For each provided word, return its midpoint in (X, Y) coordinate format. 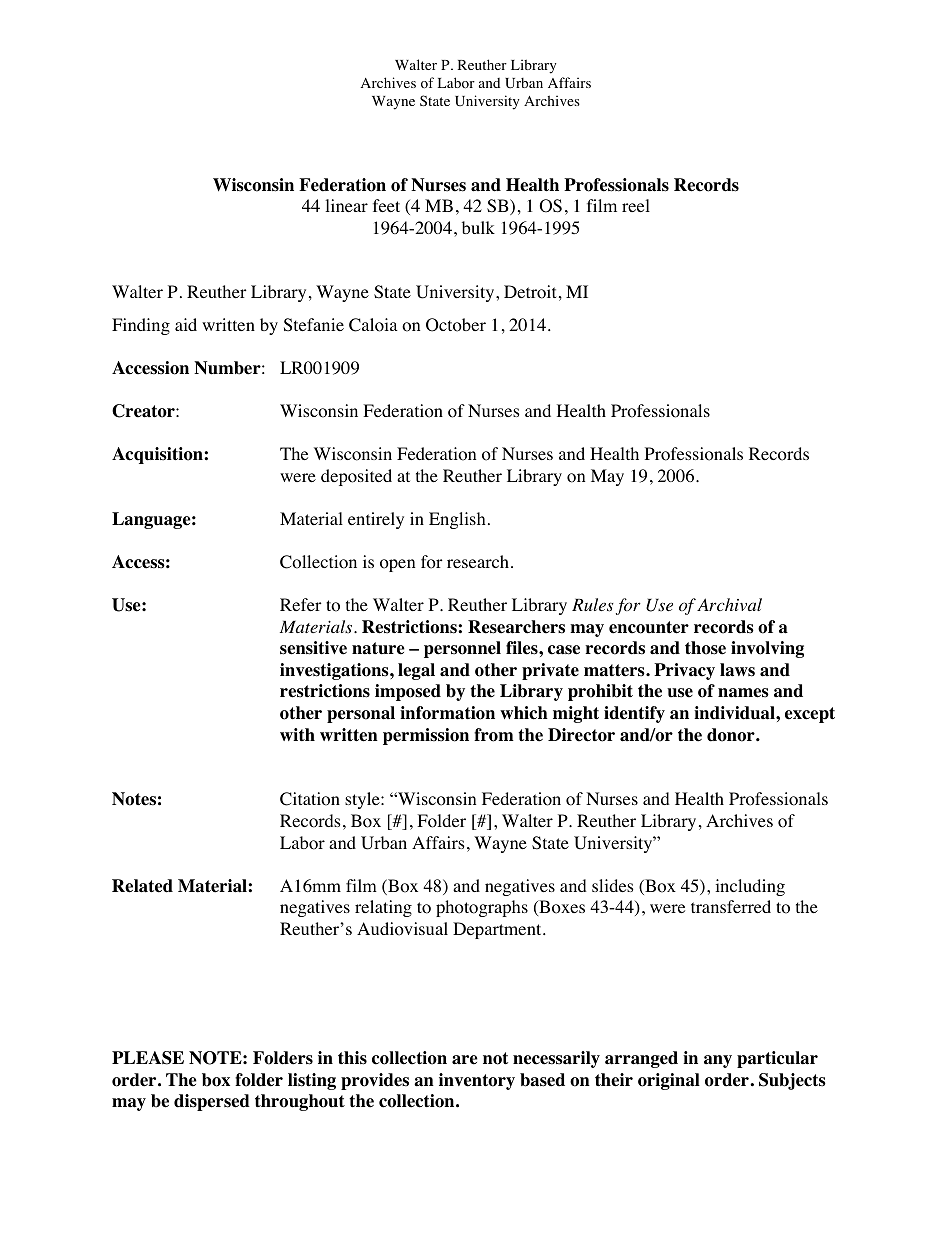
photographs (482, 908)
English (457, 520)
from (494, 735)
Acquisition (158, 455)
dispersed (212, 1102)
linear (346, 205)
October (456, 325)
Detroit (530, 292)
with (297, 734)
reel (636, 205)
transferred (731, 906)
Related (142, 886)
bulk (478, 227)
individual (735, 713)
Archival (729, 604)
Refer (301, 604)
